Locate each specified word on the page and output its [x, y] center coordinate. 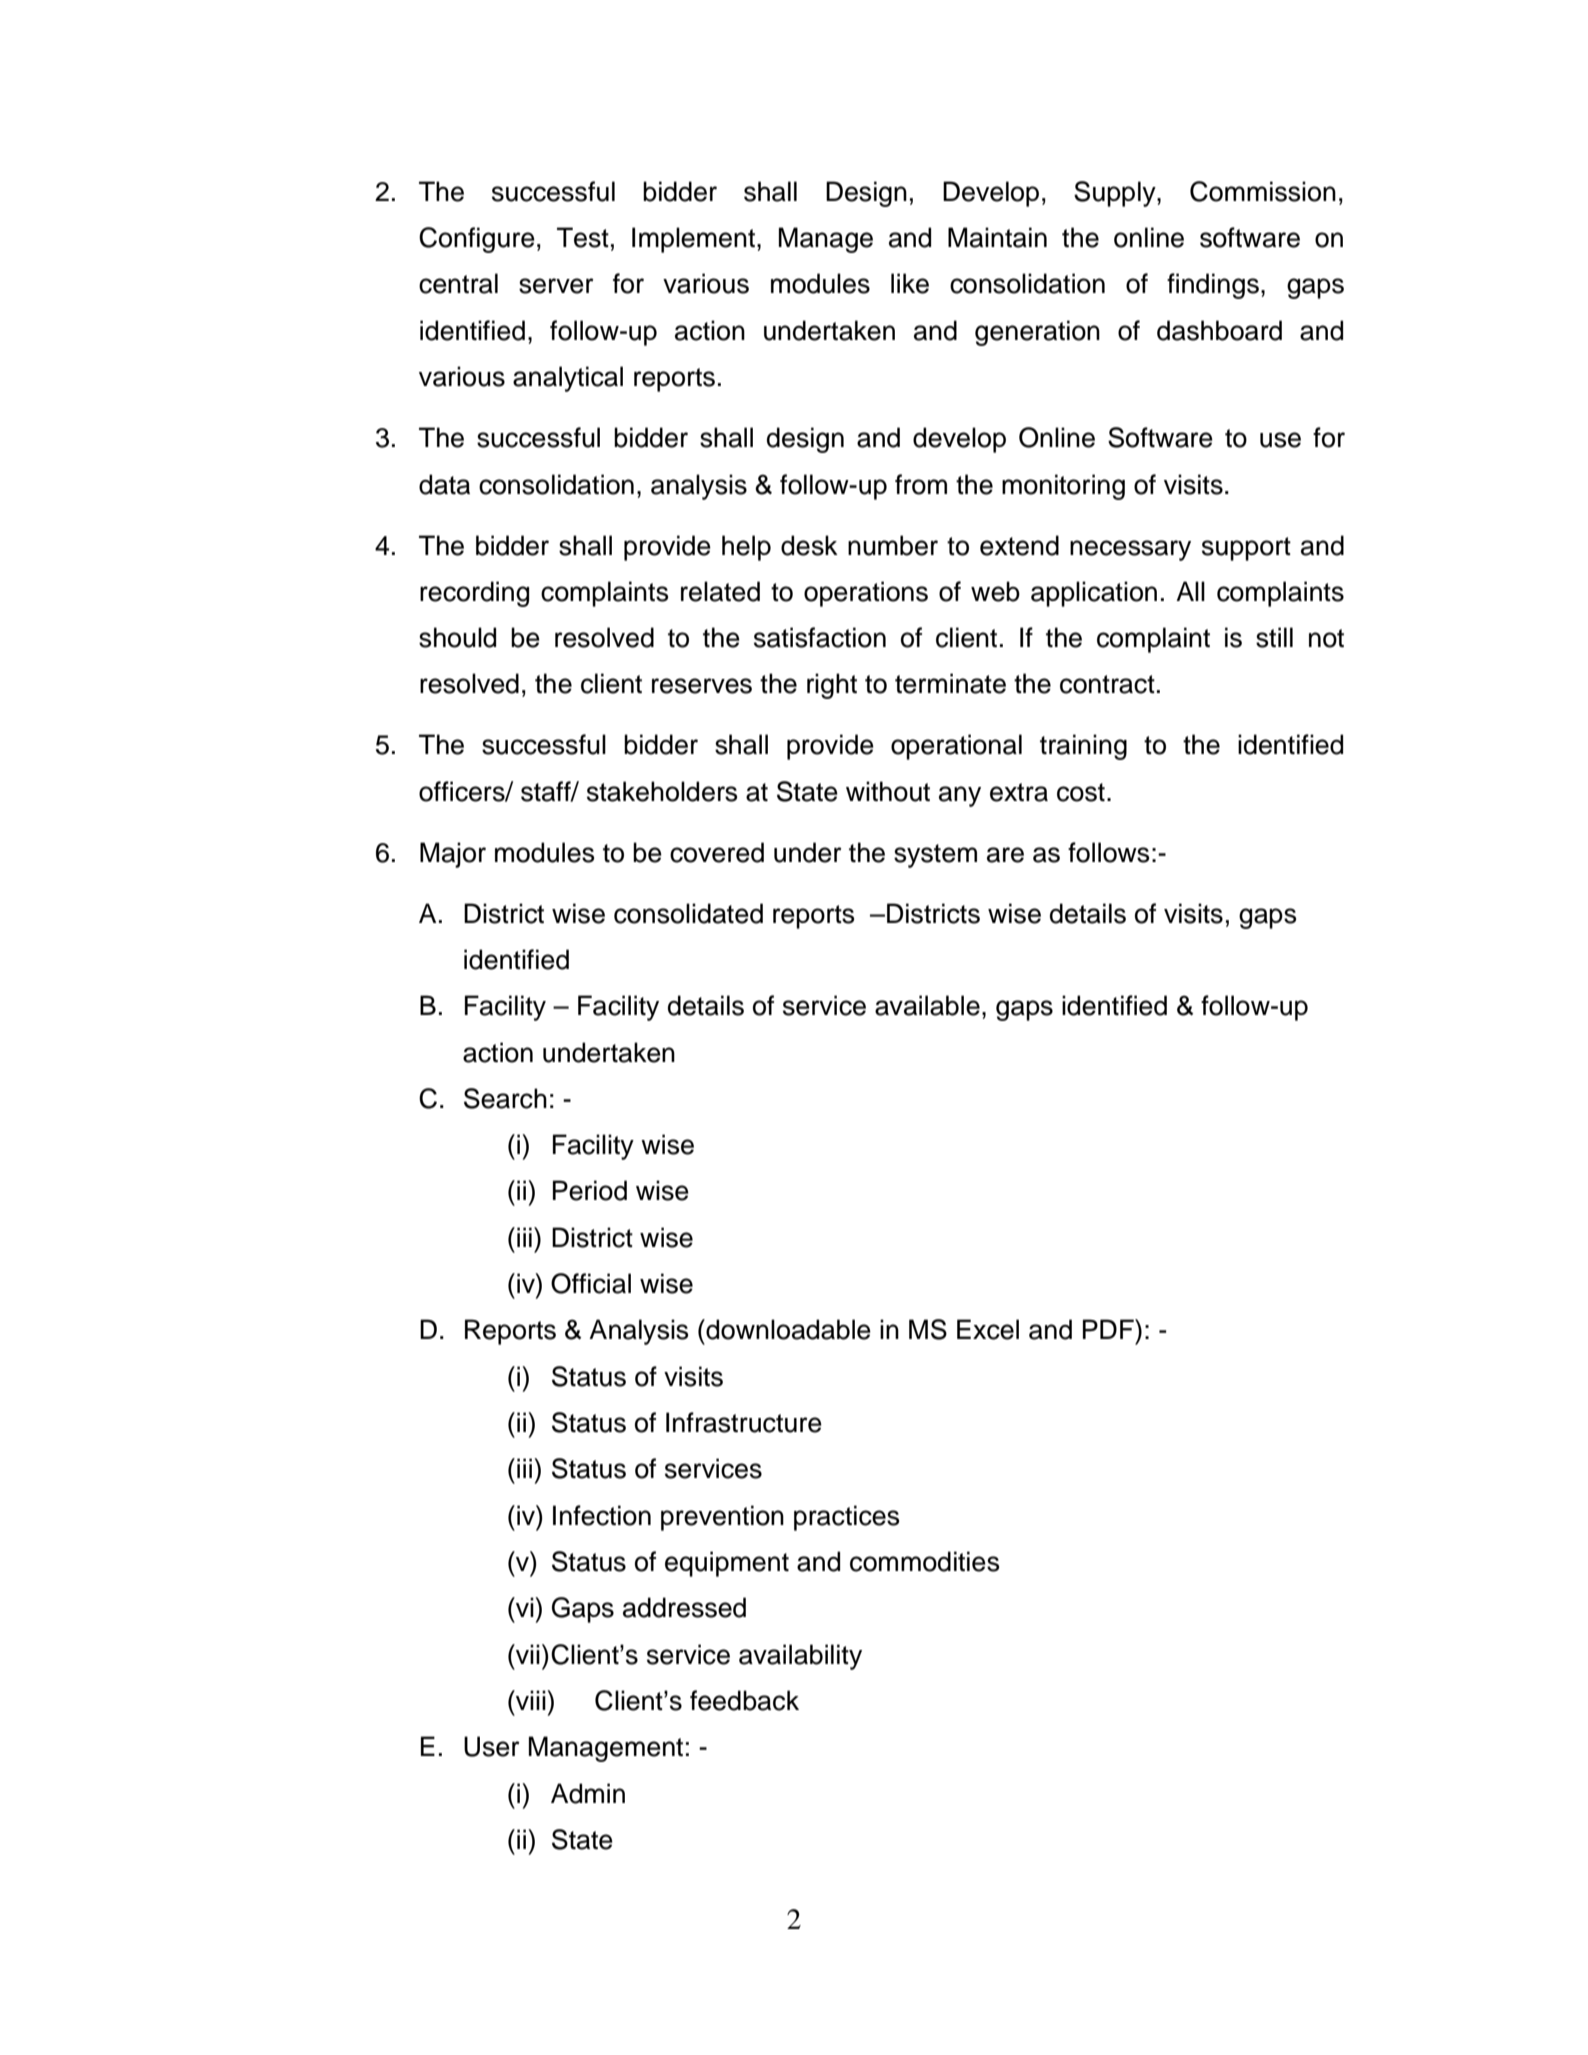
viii [531, 1700]
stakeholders [662, 791]
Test [583, 237]
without [888, 791]
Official [591, 1283]
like [910, 283]
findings [1213, 286]
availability [800, 1657]
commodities [924, 1561]
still [1274, 637]
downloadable [787, 1329]
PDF [1109, 1329]
